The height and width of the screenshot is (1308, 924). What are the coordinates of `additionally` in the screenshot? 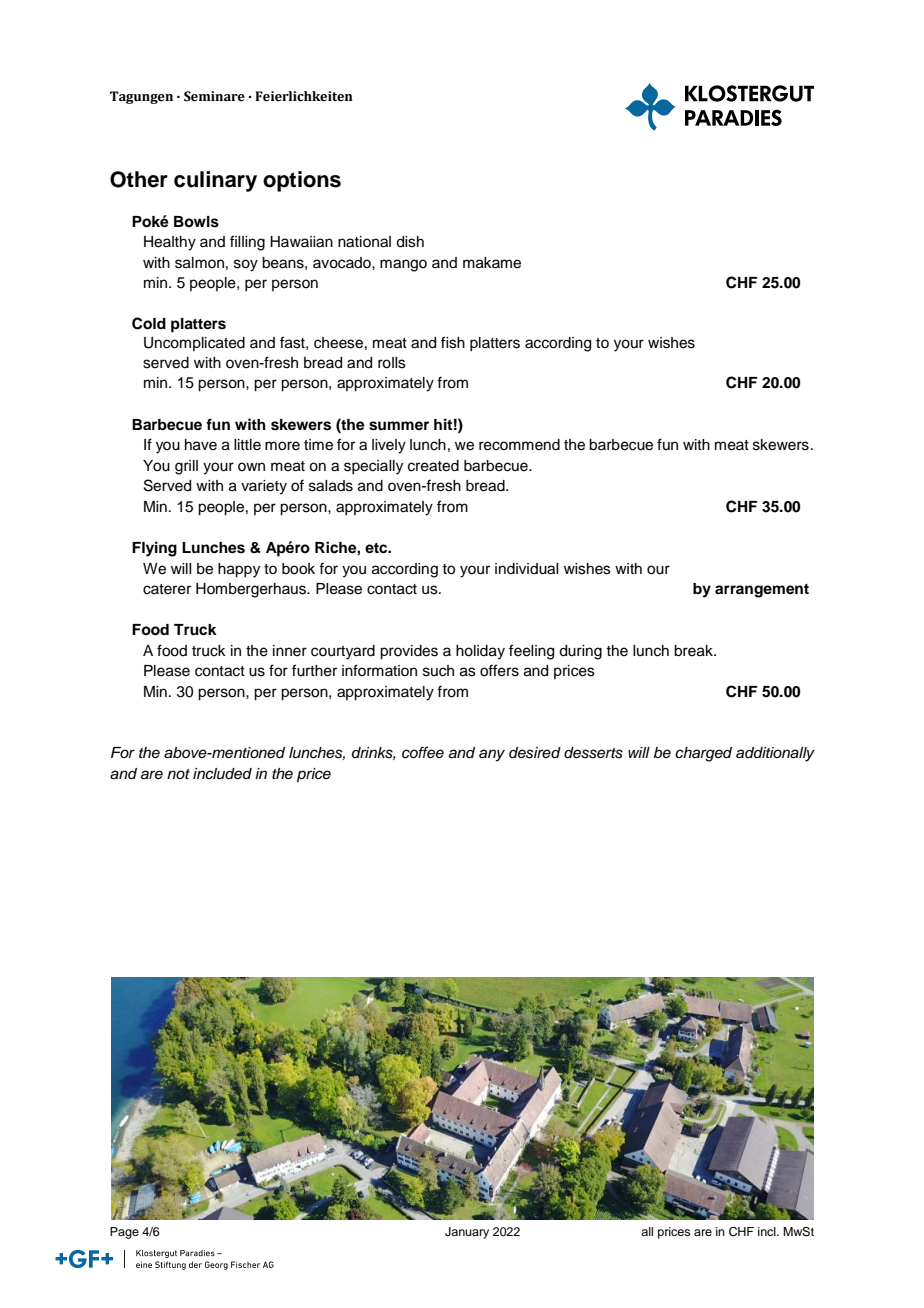 It's located at (775, 754).
